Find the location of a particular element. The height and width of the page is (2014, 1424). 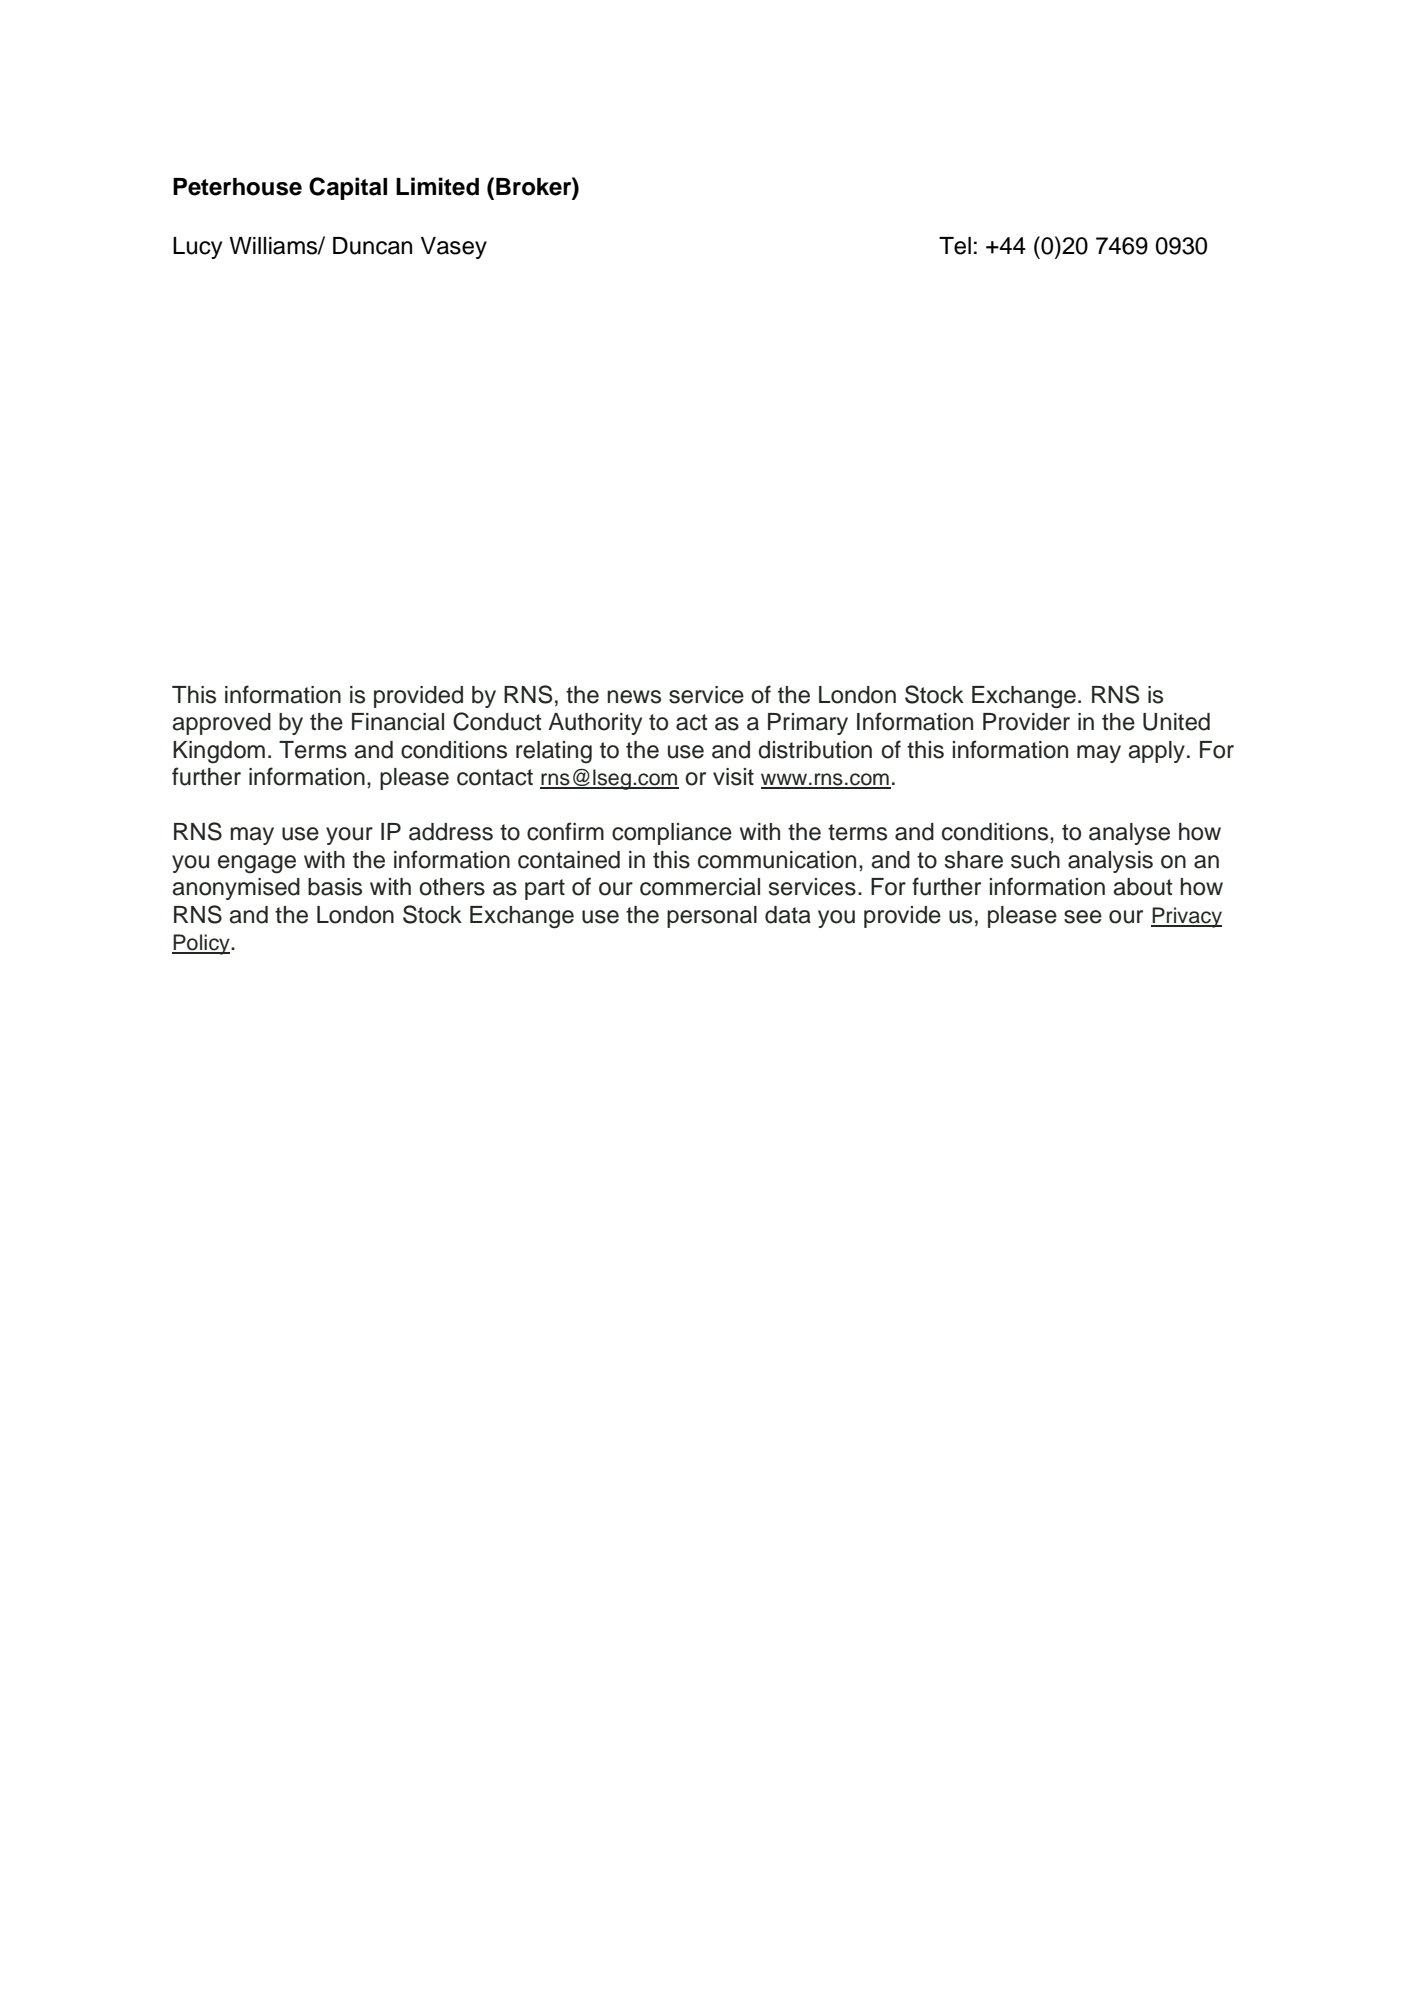

commercial is located at coordinates (700, 887).
